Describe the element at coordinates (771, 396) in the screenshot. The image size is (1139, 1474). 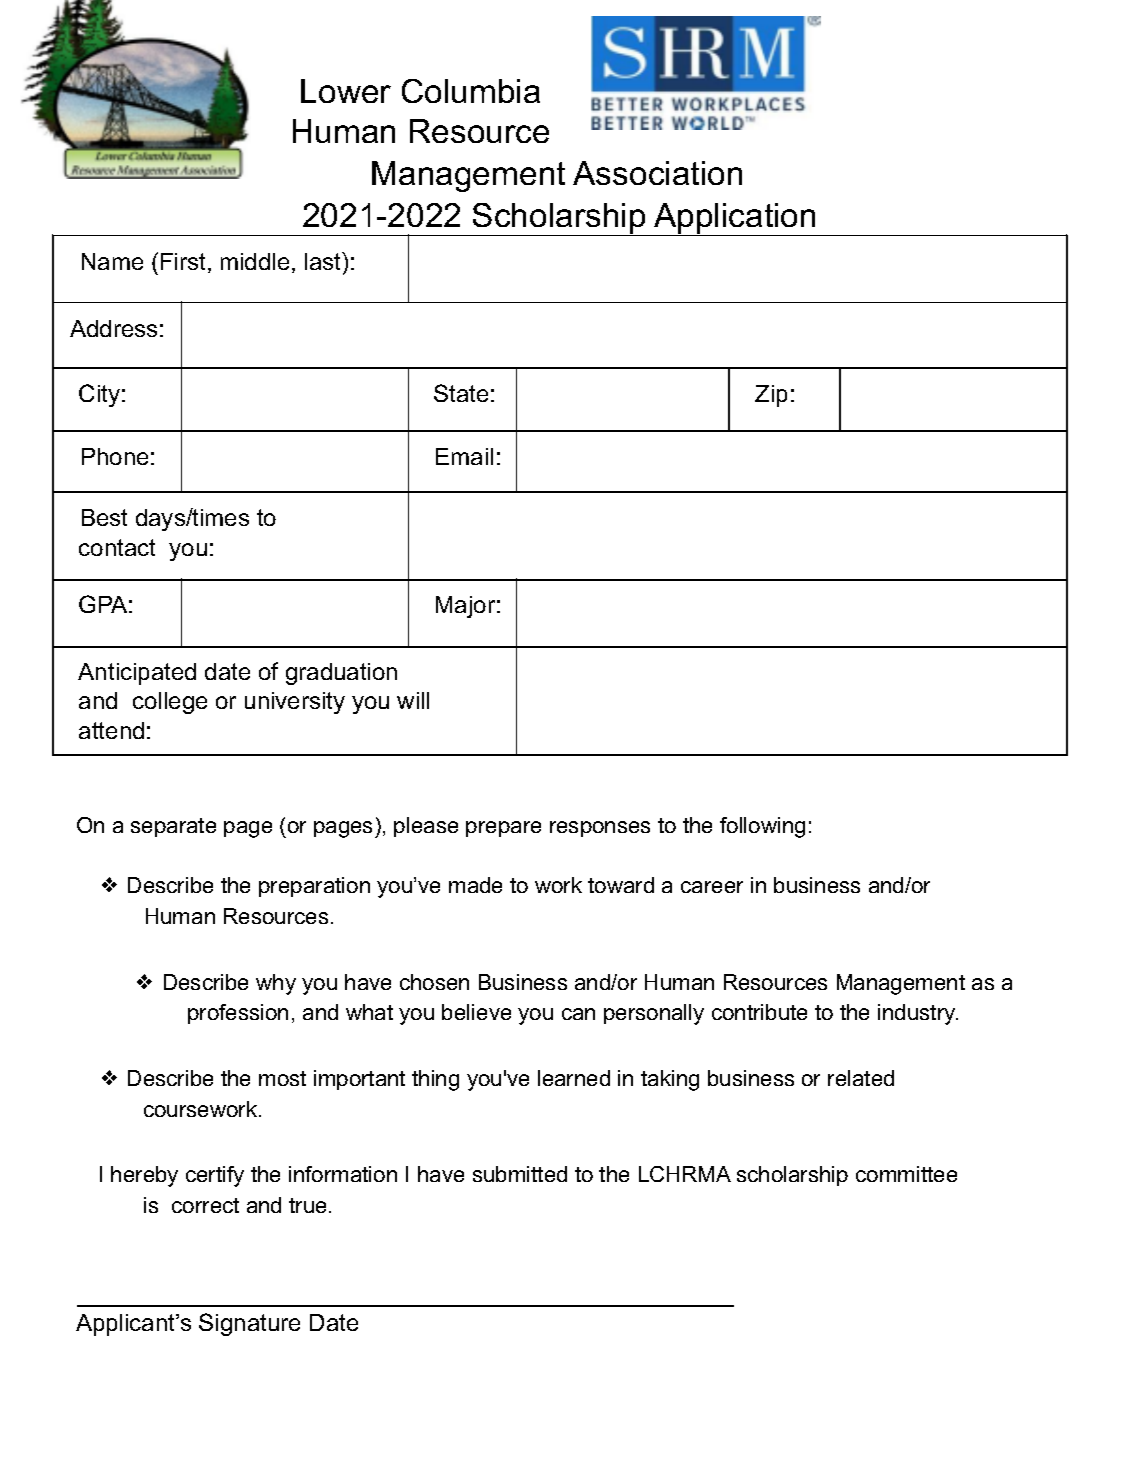
I see `Zip` at that location.
